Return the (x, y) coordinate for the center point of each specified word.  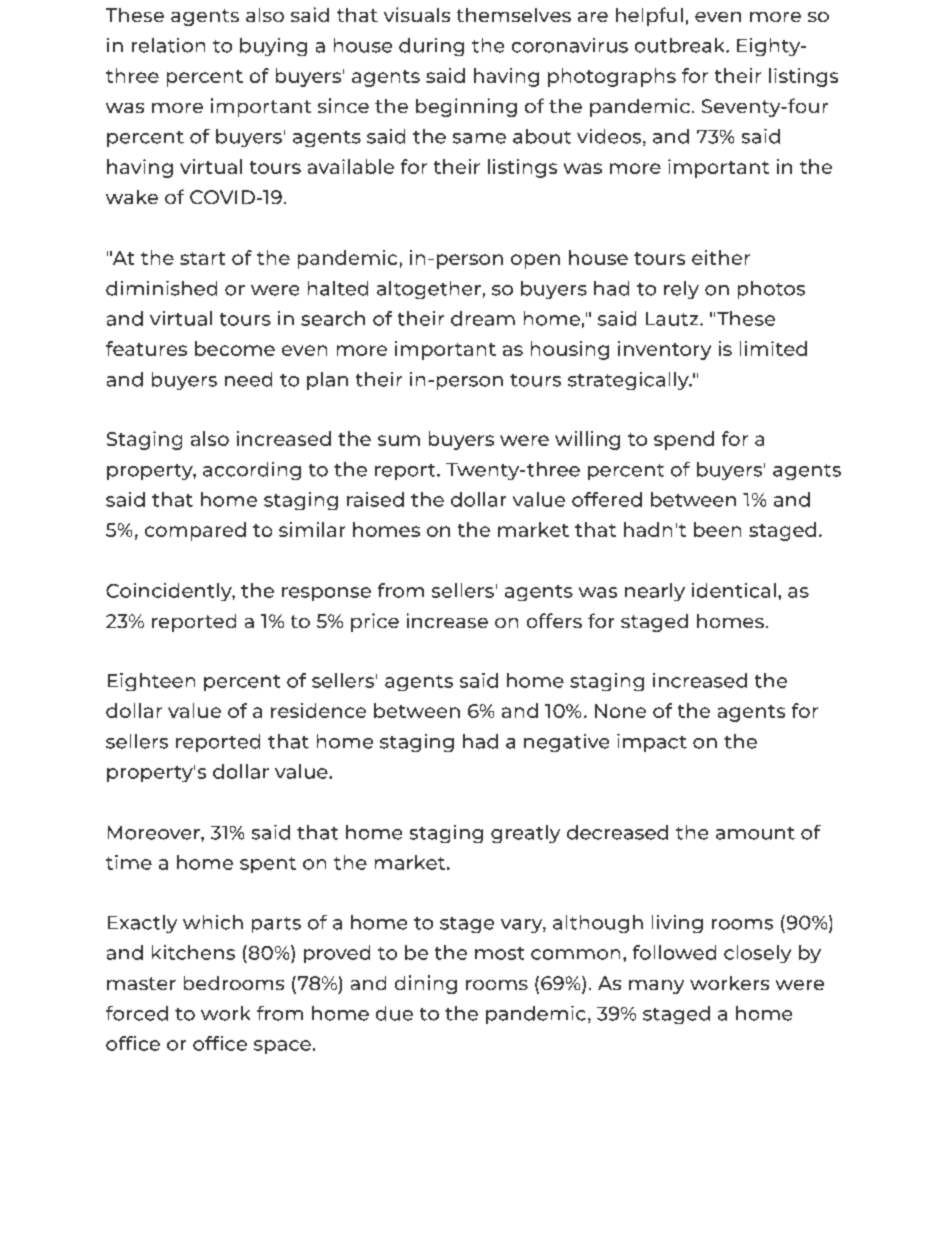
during (431, 47)
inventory (664, 350)
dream (483, 318)
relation (168, 45)
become (235, 348)
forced (137, 1013)
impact (652, 743)
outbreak (681, 45)
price (375, 622)
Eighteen (151, 682)
